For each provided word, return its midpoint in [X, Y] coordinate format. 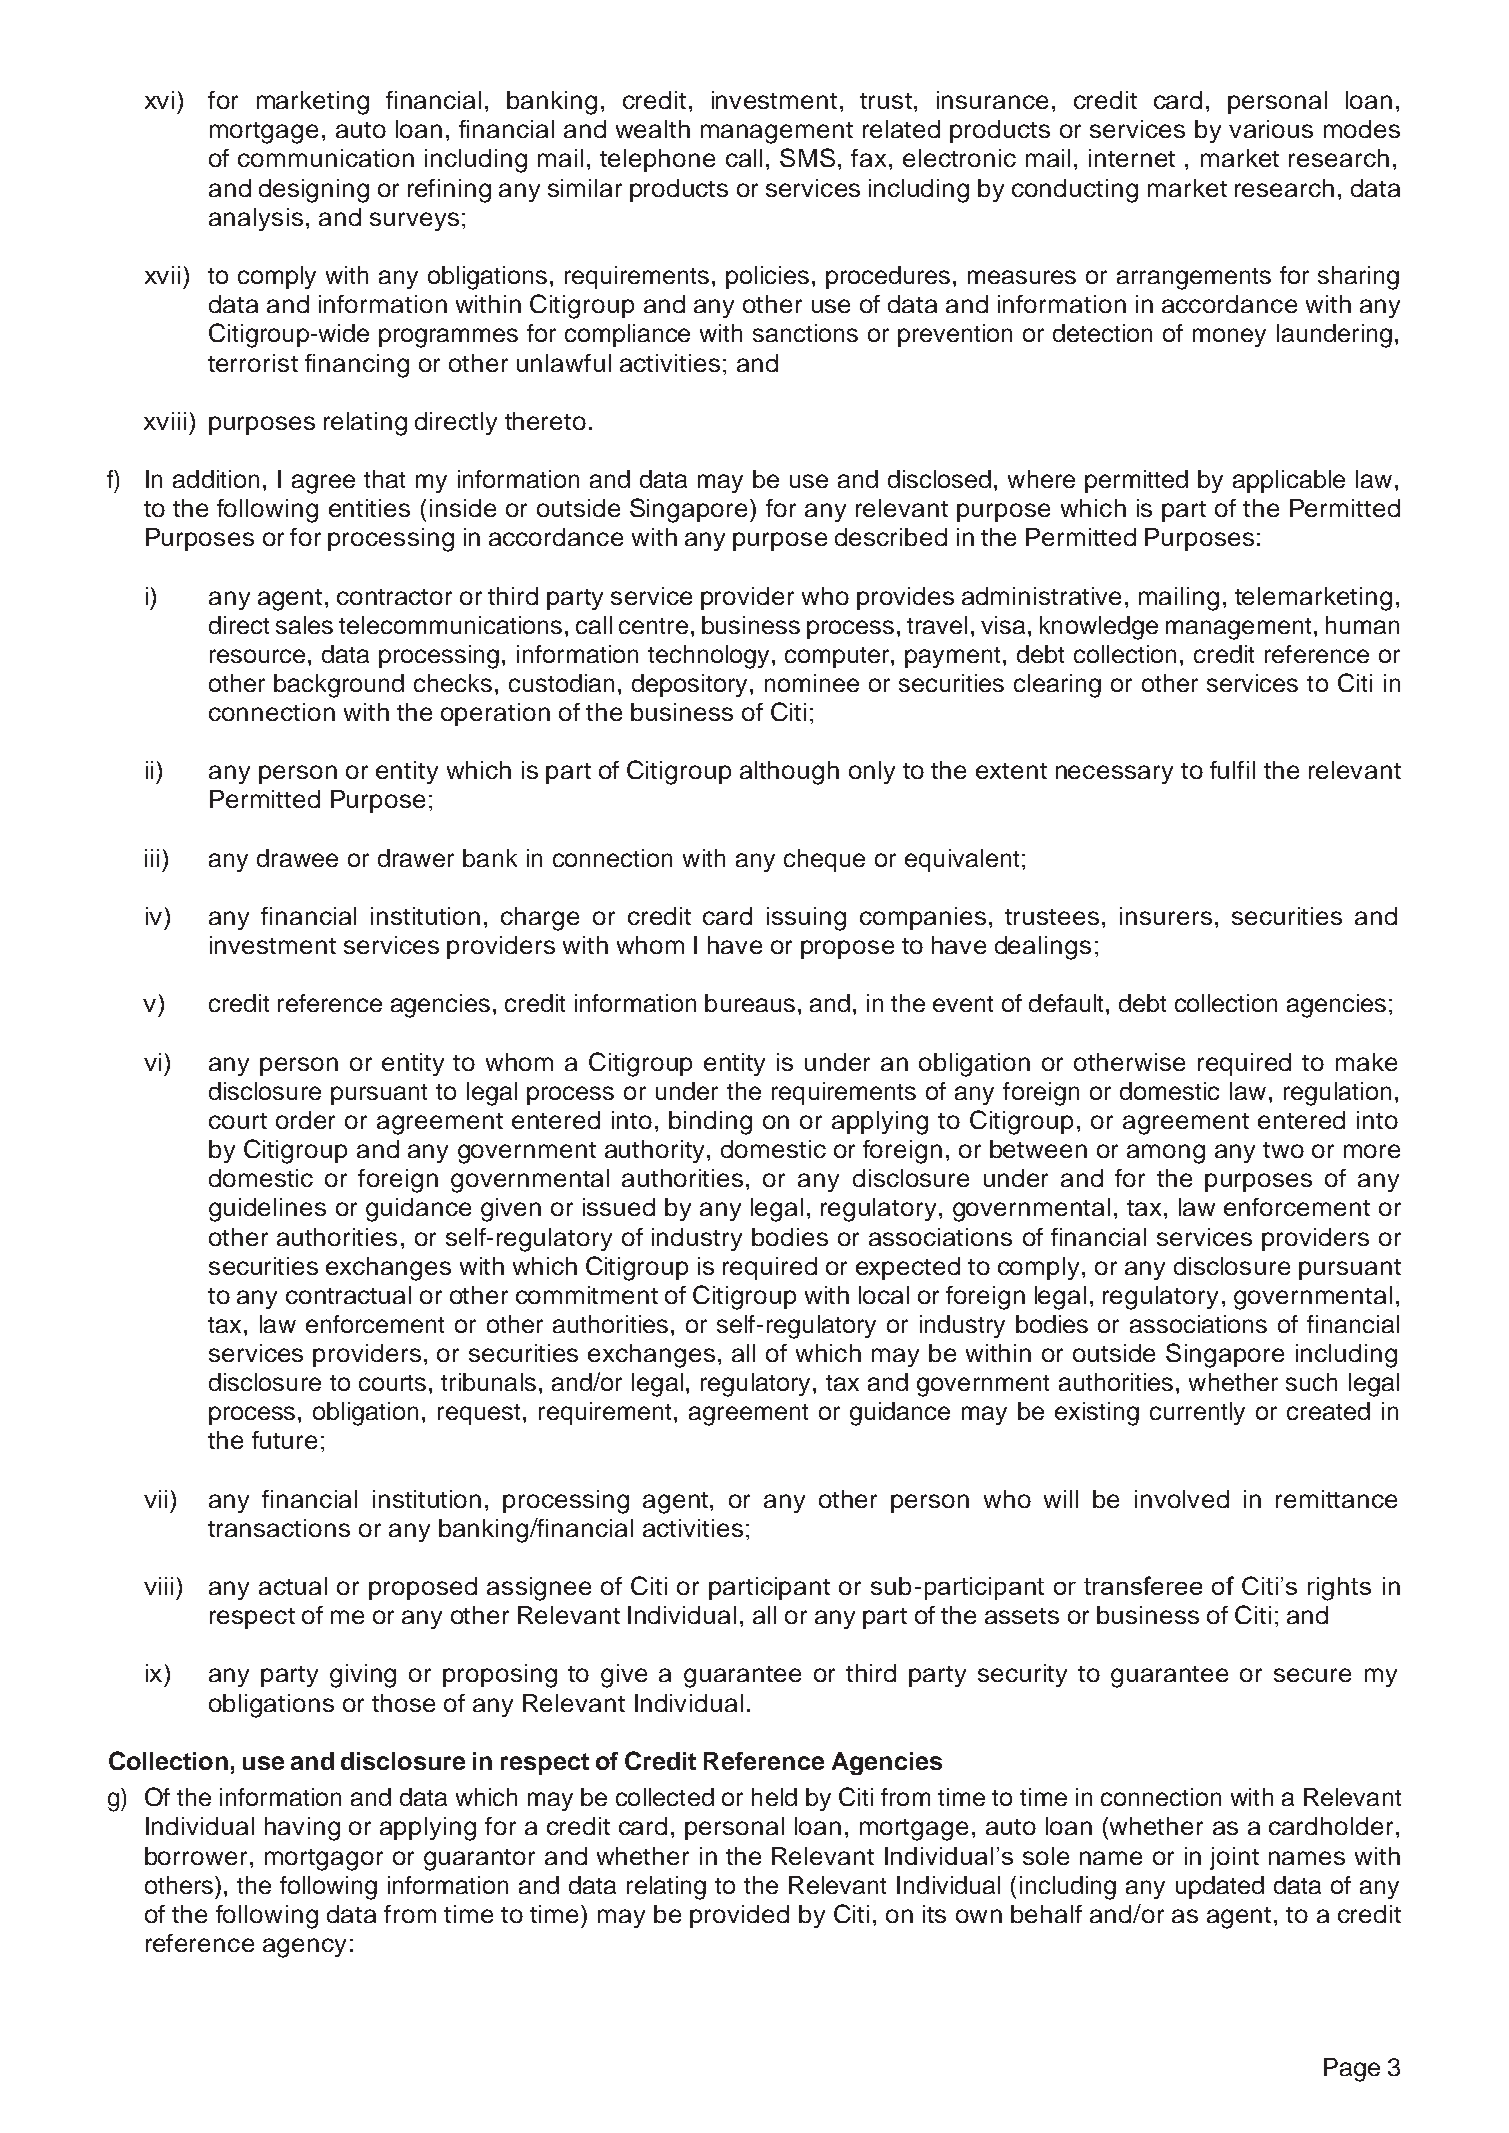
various [1271, 129]
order [305, 1120]
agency [304, 1948]
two [1283, 1150]
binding [710, 1123]
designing [314, 191]
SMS [807, 157]
